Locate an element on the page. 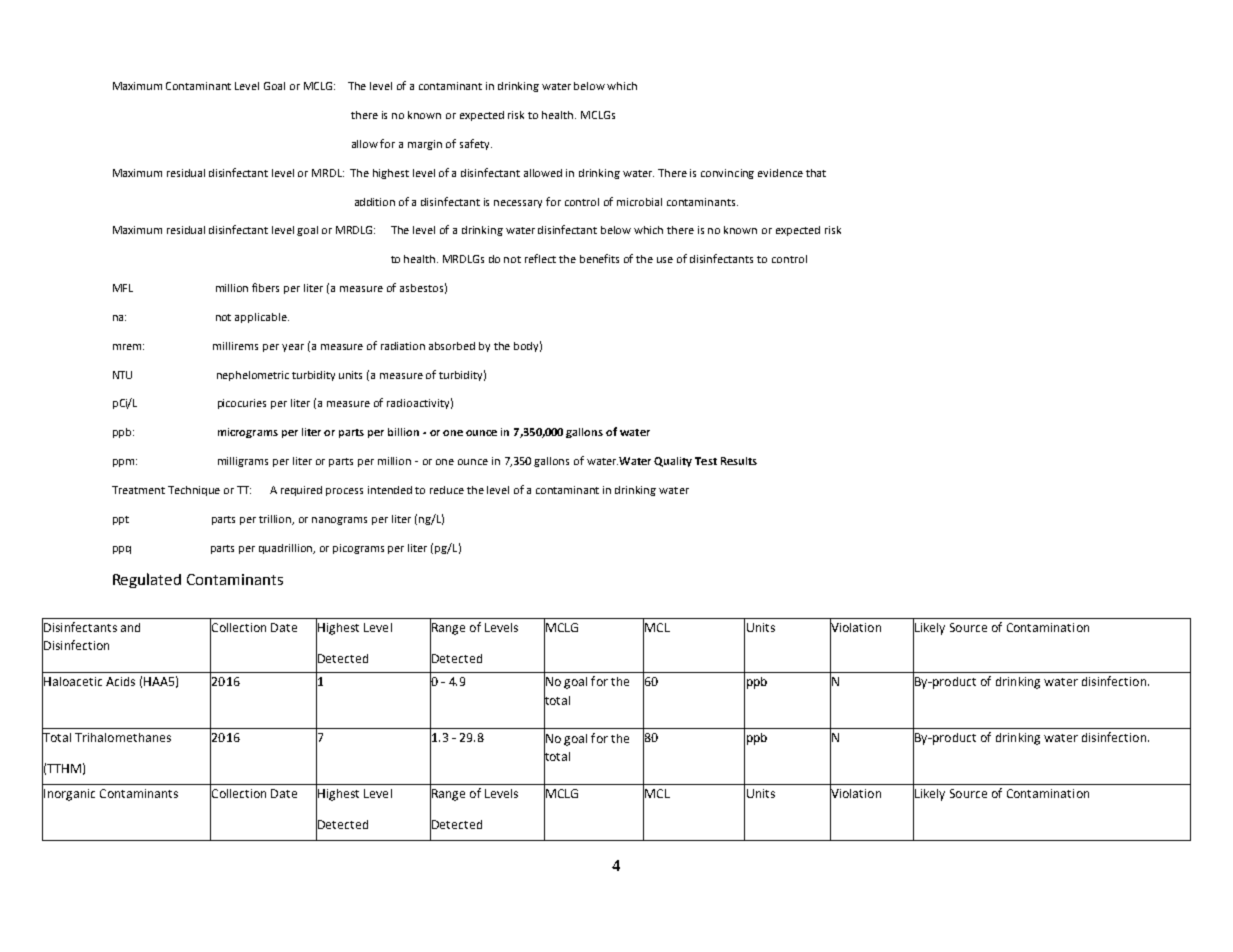 The width and height of the document is (1233, 952). picograms is located at coordinates (358, 549).
